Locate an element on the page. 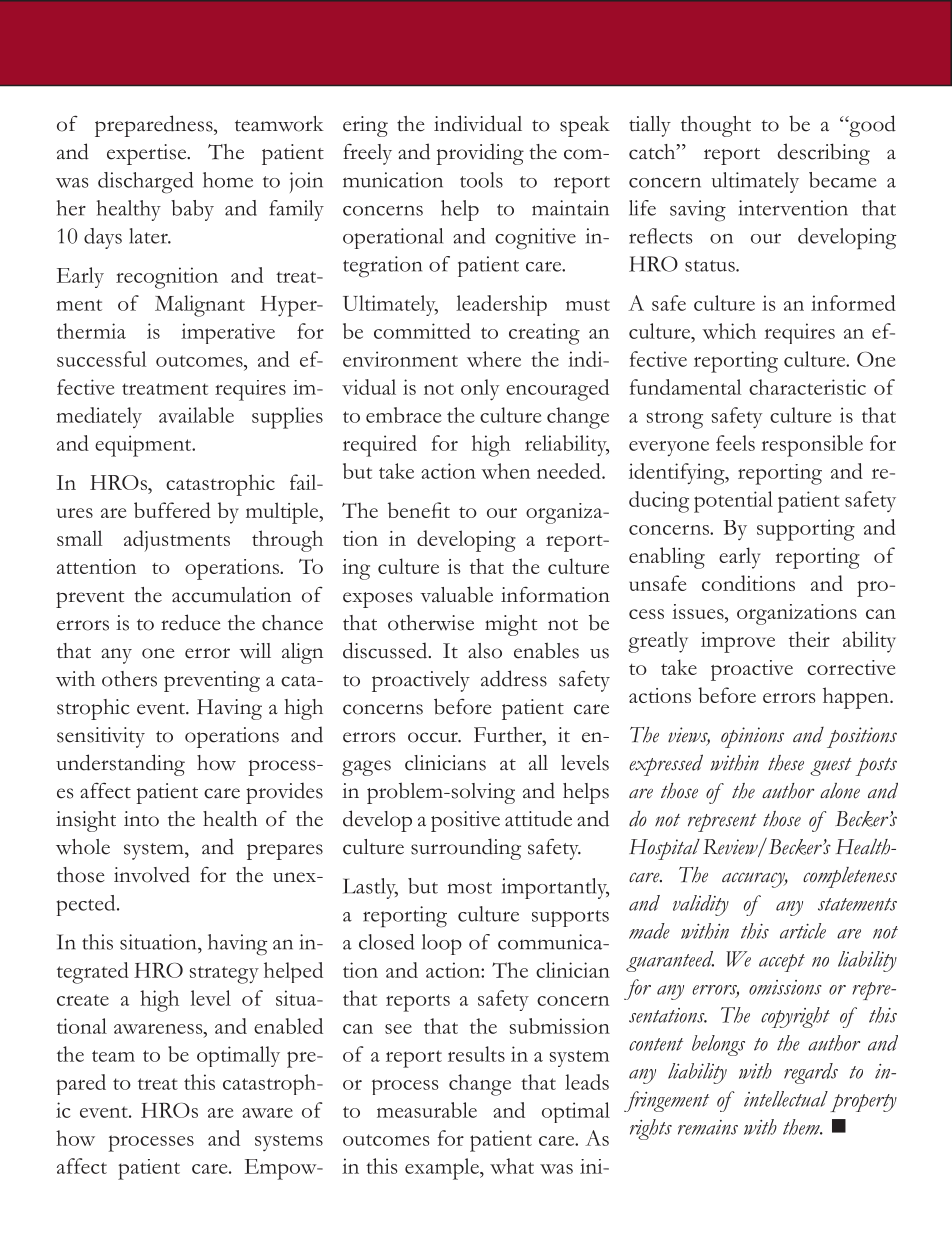 The height and width of the document is (1233, 952). providing is located at coordinates (480, 154).
